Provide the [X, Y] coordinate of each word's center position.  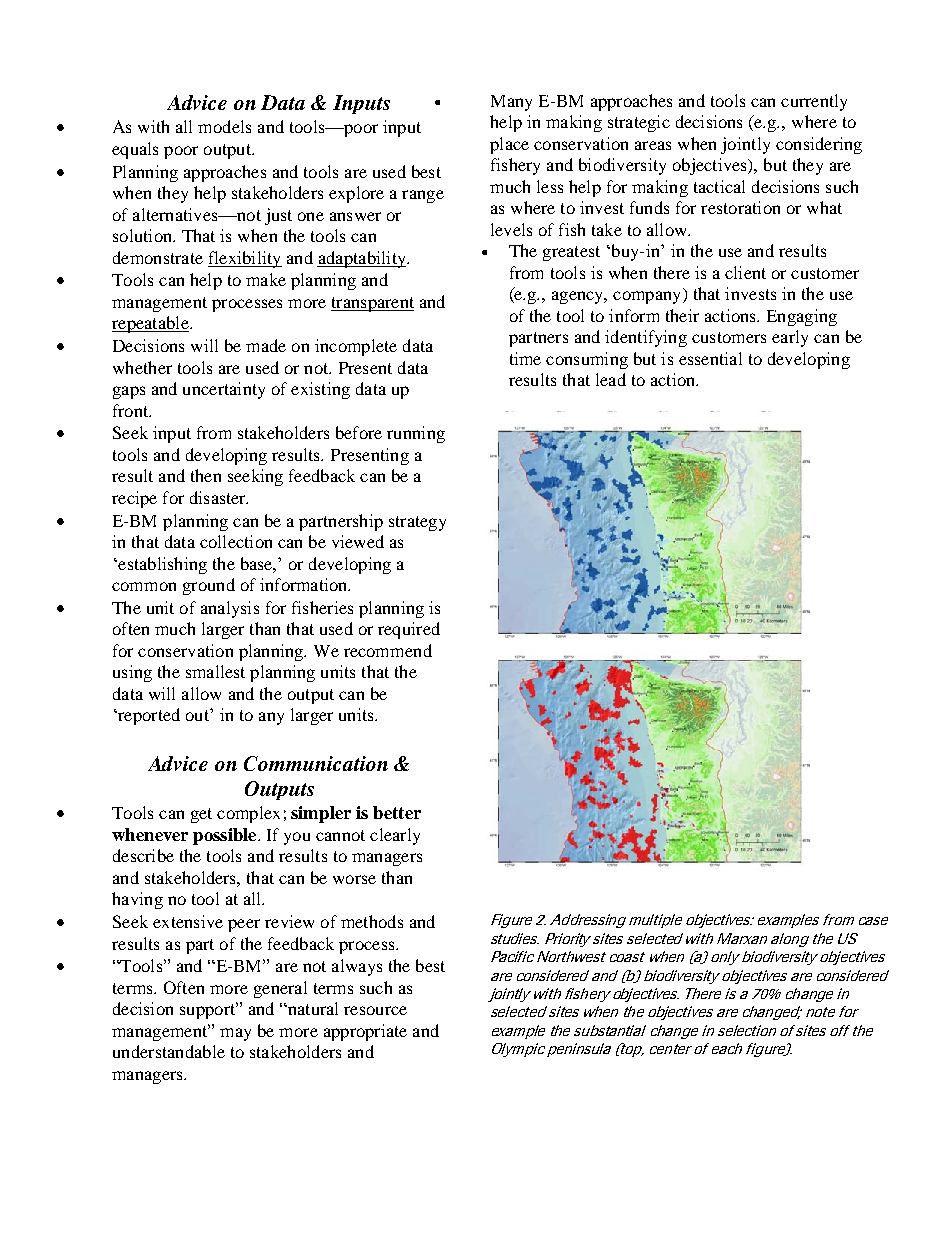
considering [819, 145]
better [397, 812]
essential [710, 358]
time [525, 358]
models [224, 126]
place [509, 145]
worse [354, 879]
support [208, 1010]
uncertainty [224, 390]
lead [611, 379]
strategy [417, 523]
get [201, 815]
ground [209, 586]
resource [375, 1010]
